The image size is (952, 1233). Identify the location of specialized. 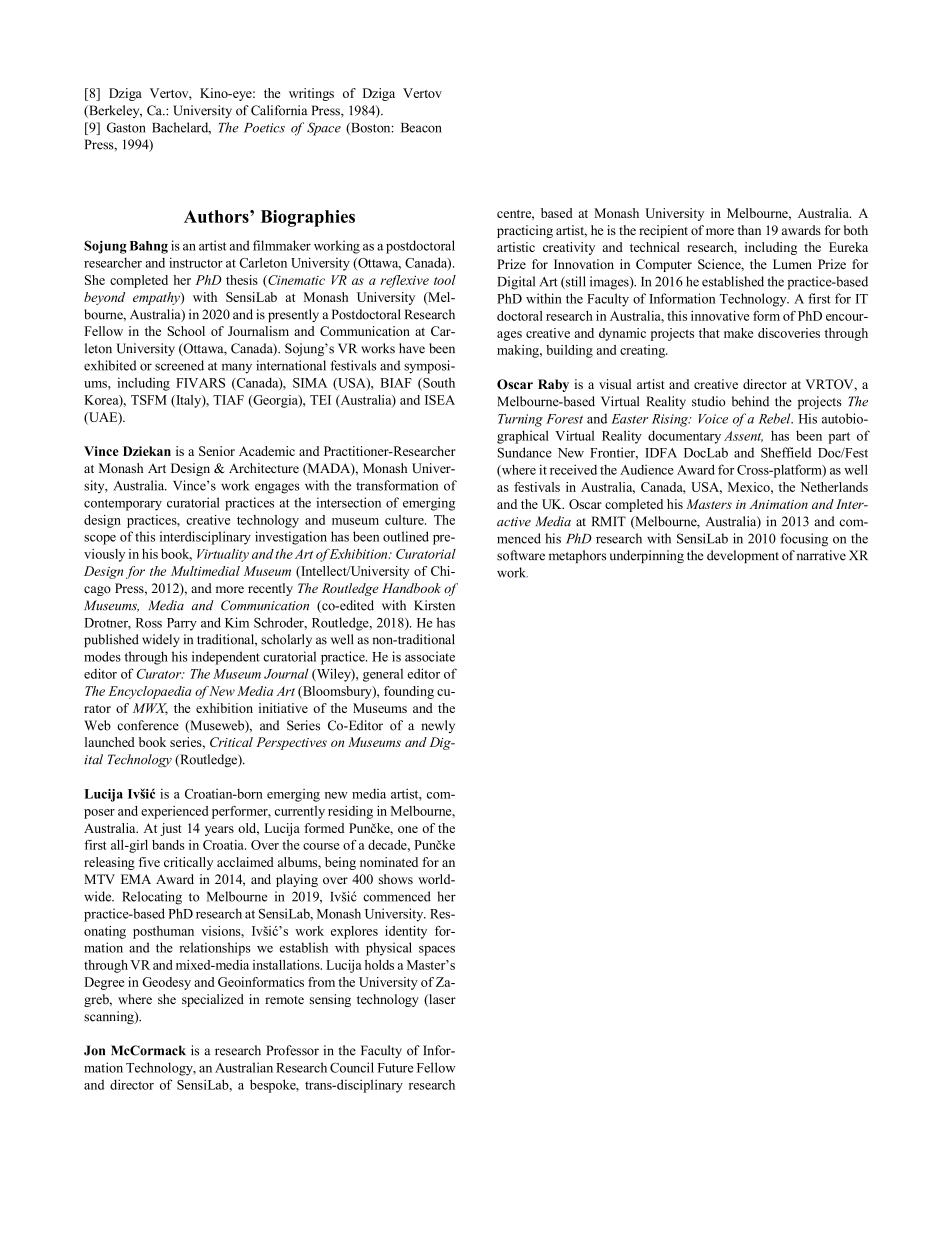
(213, 1000).
